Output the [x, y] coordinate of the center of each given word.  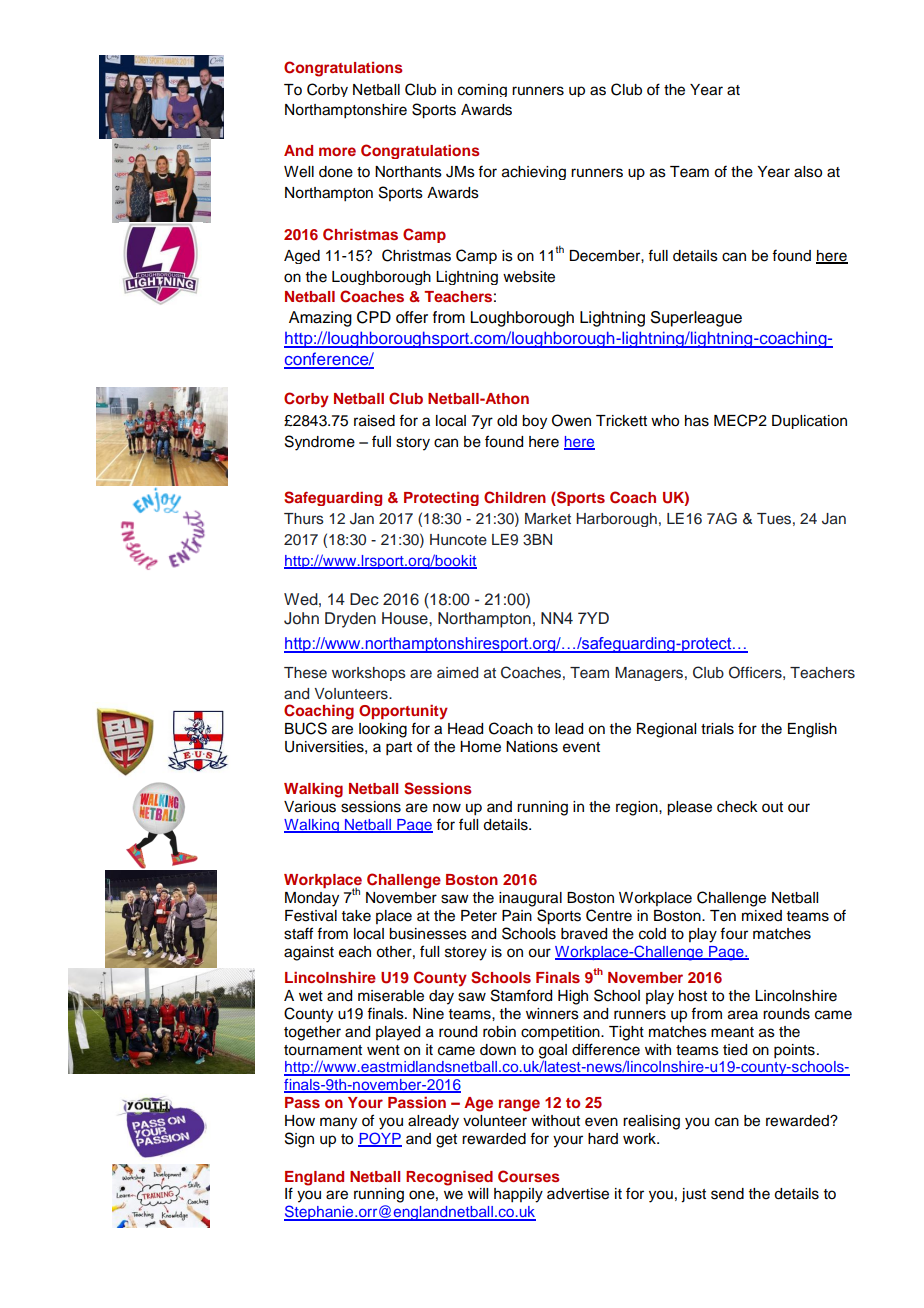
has [697, 421]
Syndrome [320, 443]
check [737, 807]
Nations [532, 747]
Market [548, 519]
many [338, 1123]
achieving [534, 173]
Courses [528, 1176]
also [808, 172]
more [337, 151]
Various [310, 807]
